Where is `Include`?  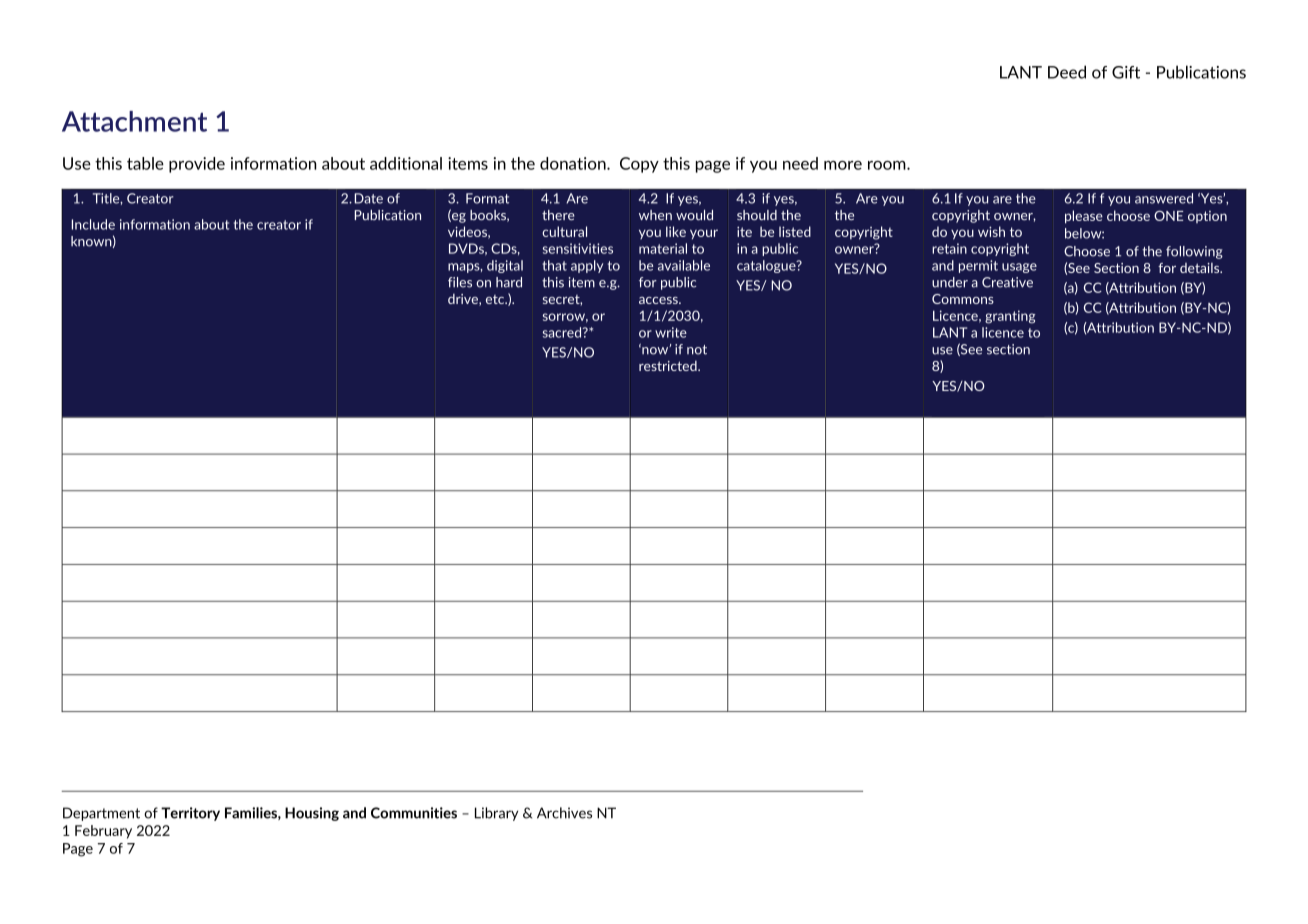
Include is located at coordinates (93, 224).
